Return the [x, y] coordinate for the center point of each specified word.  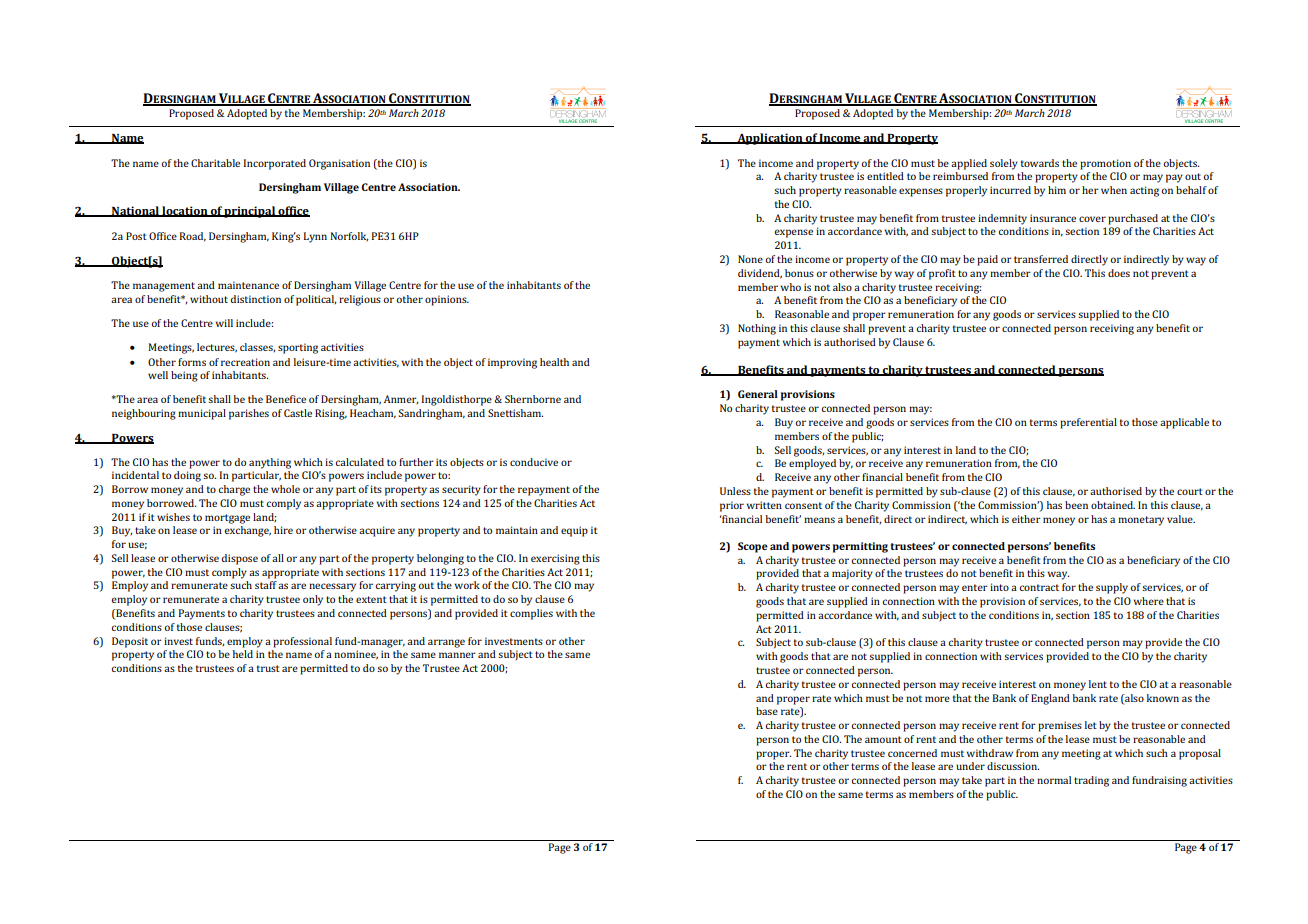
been [1076, 505]
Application [770, 139]
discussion [1013, 766]
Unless [735, 491]
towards [1040, 163]
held [243, 654]
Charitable [215, 163]
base [767, 711]
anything [270, 463]
